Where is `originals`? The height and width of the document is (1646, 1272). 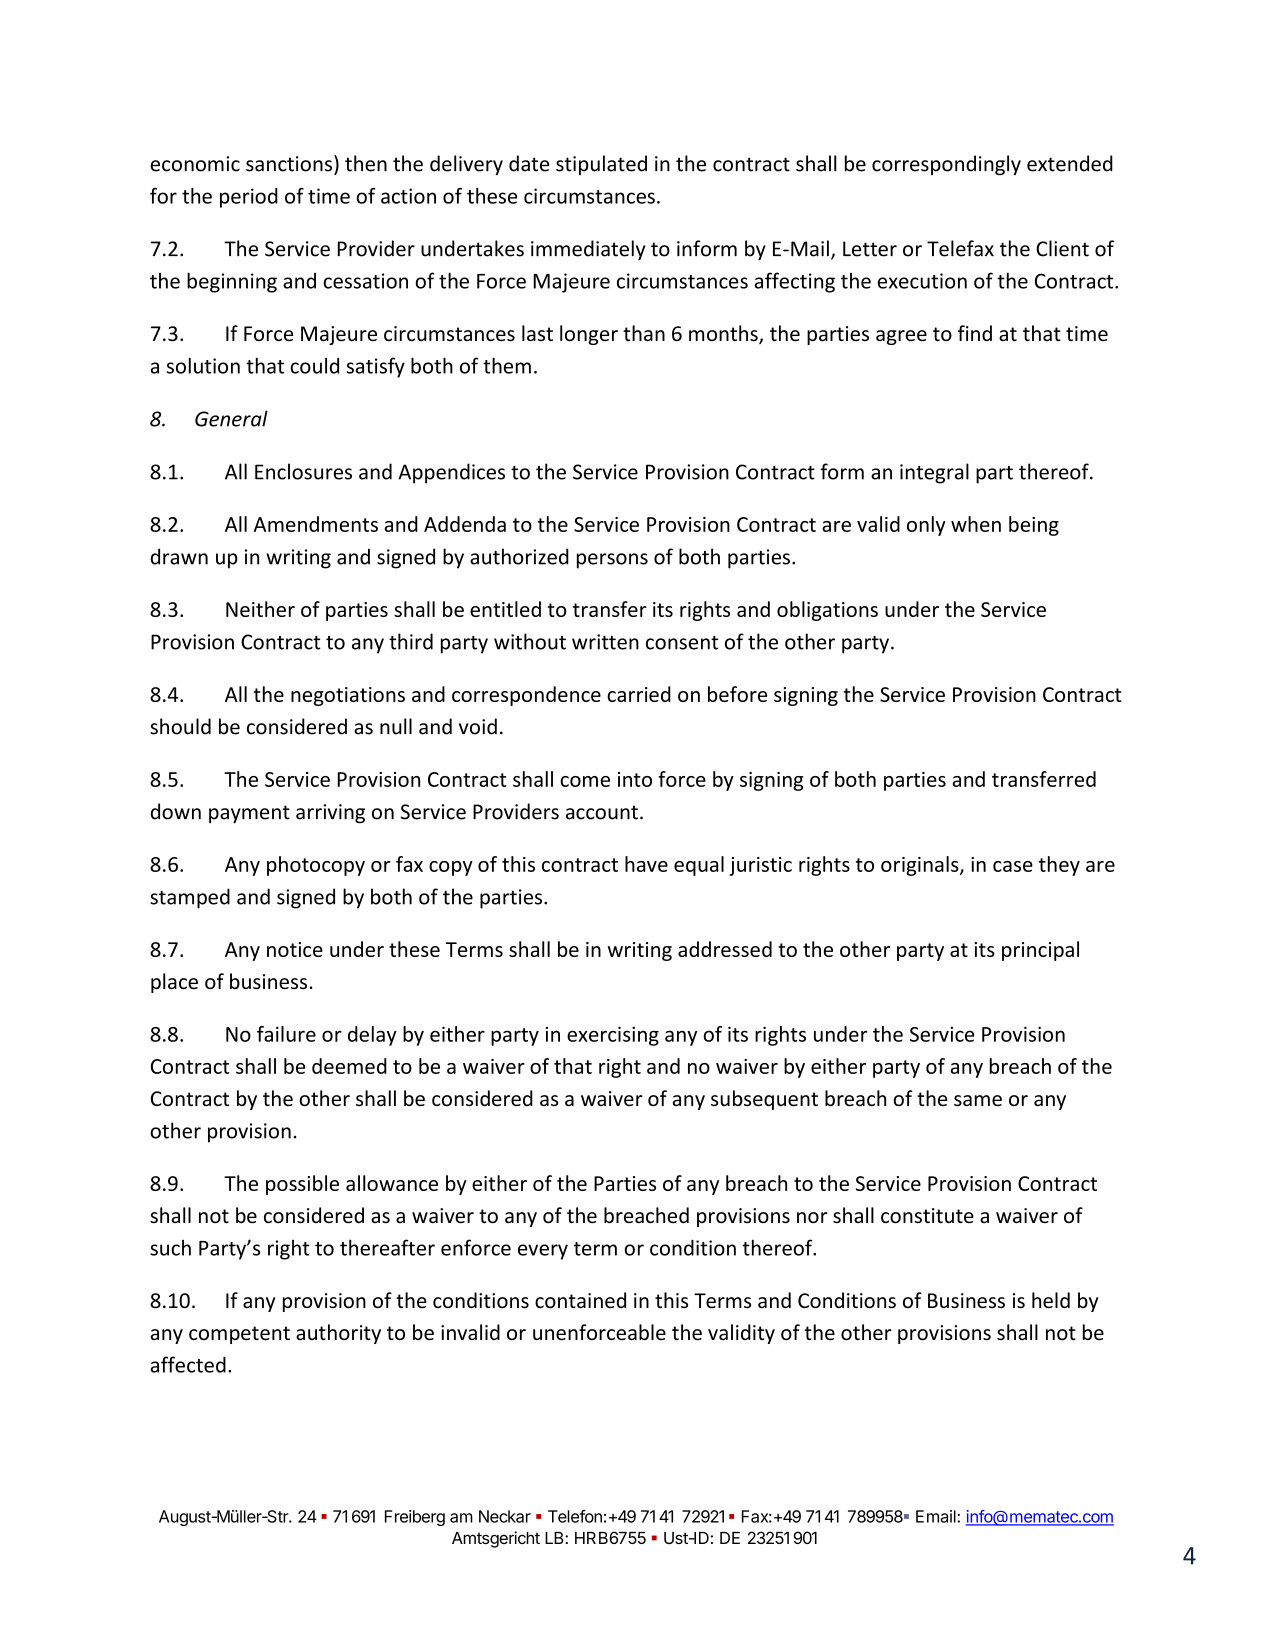 originals is located at coordinates (921, 866).
